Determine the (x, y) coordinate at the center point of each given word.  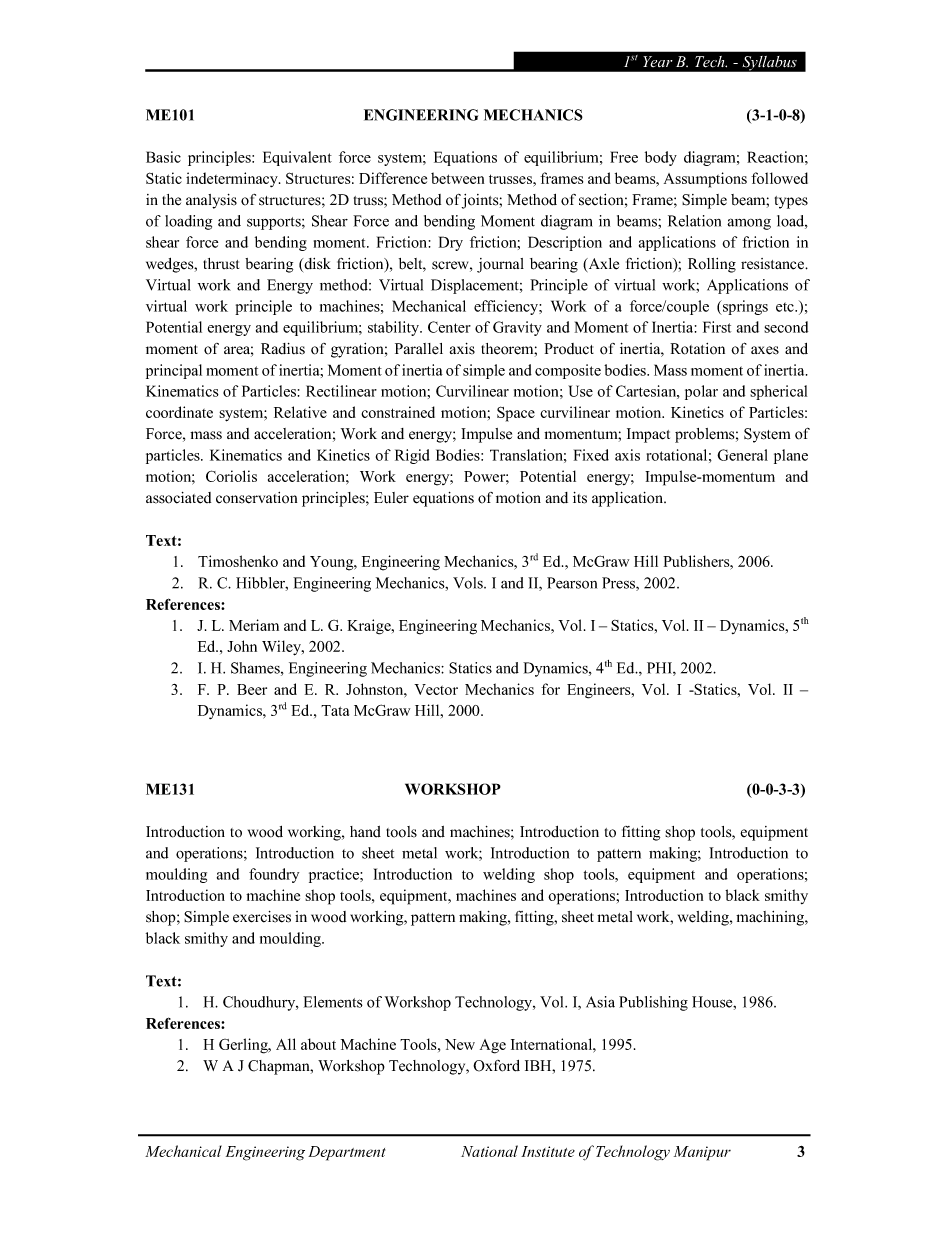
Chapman (280, 1067)
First (717, 327)
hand (365, 832)
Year (658, 61)
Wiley (282, 648)
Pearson (572, 583)
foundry (274, 875)
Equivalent (297, 158)
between (457, 178)
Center (449, 327)
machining (771, 918)
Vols (469, 583)
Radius (283, 349)
